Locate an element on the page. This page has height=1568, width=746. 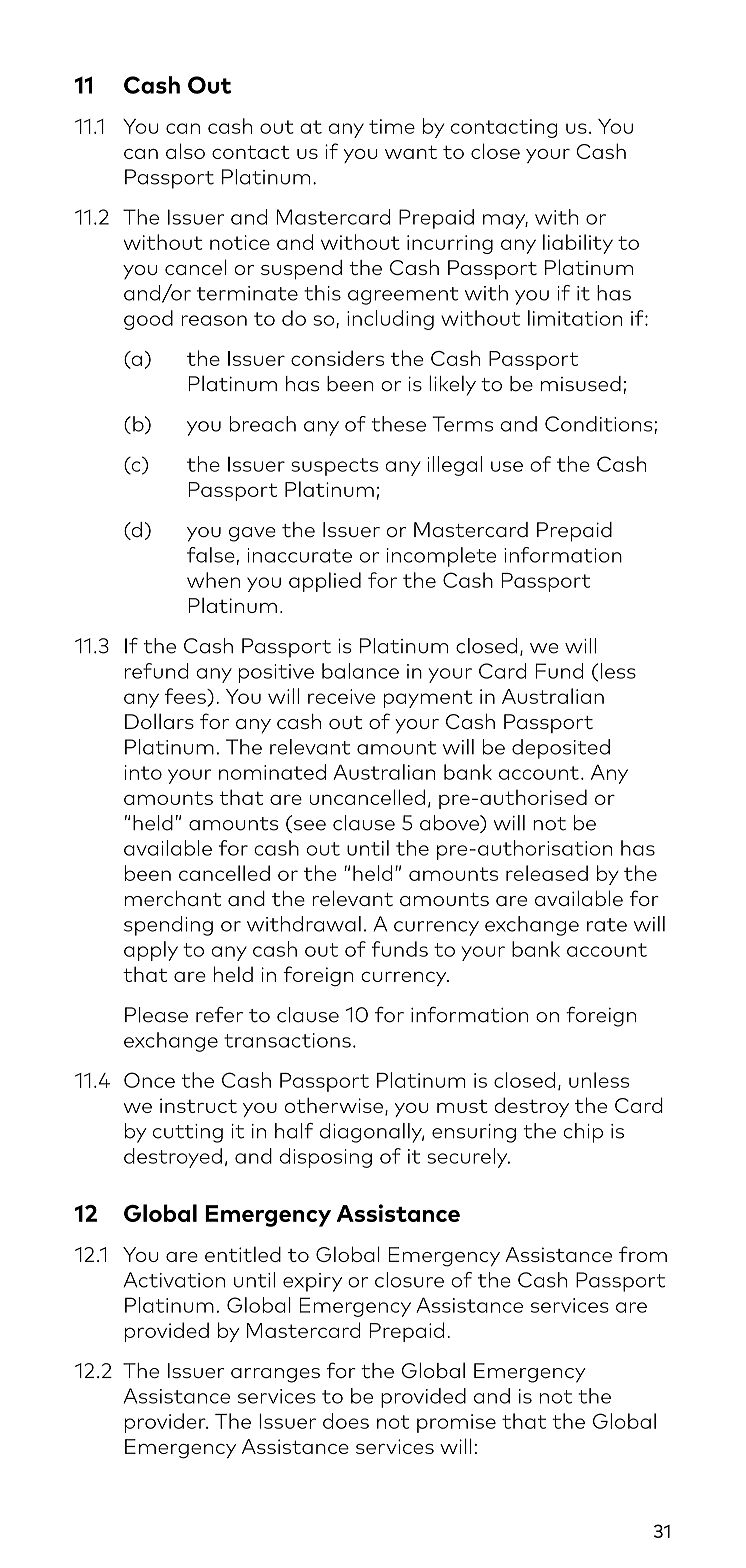
does is located at coordinates (346, 1421).
